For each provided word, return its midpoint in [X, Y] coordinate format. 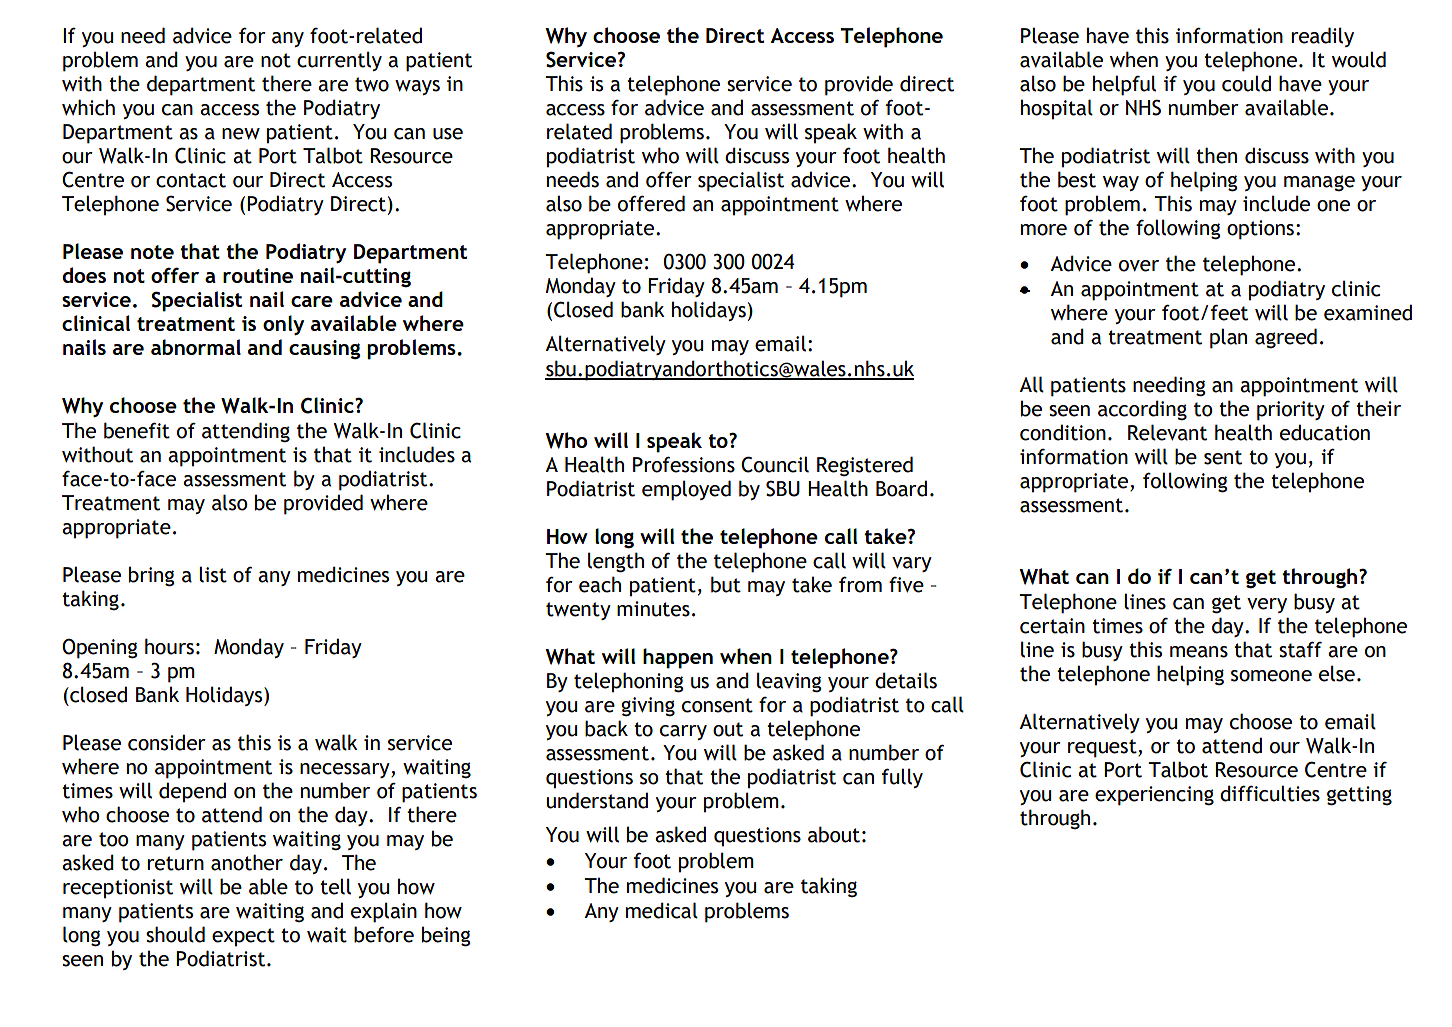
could [1246, 83]
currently [339, 61]
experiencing [1154, 796]
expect [243, 937]
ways [417, 87]
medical [662, 910]
